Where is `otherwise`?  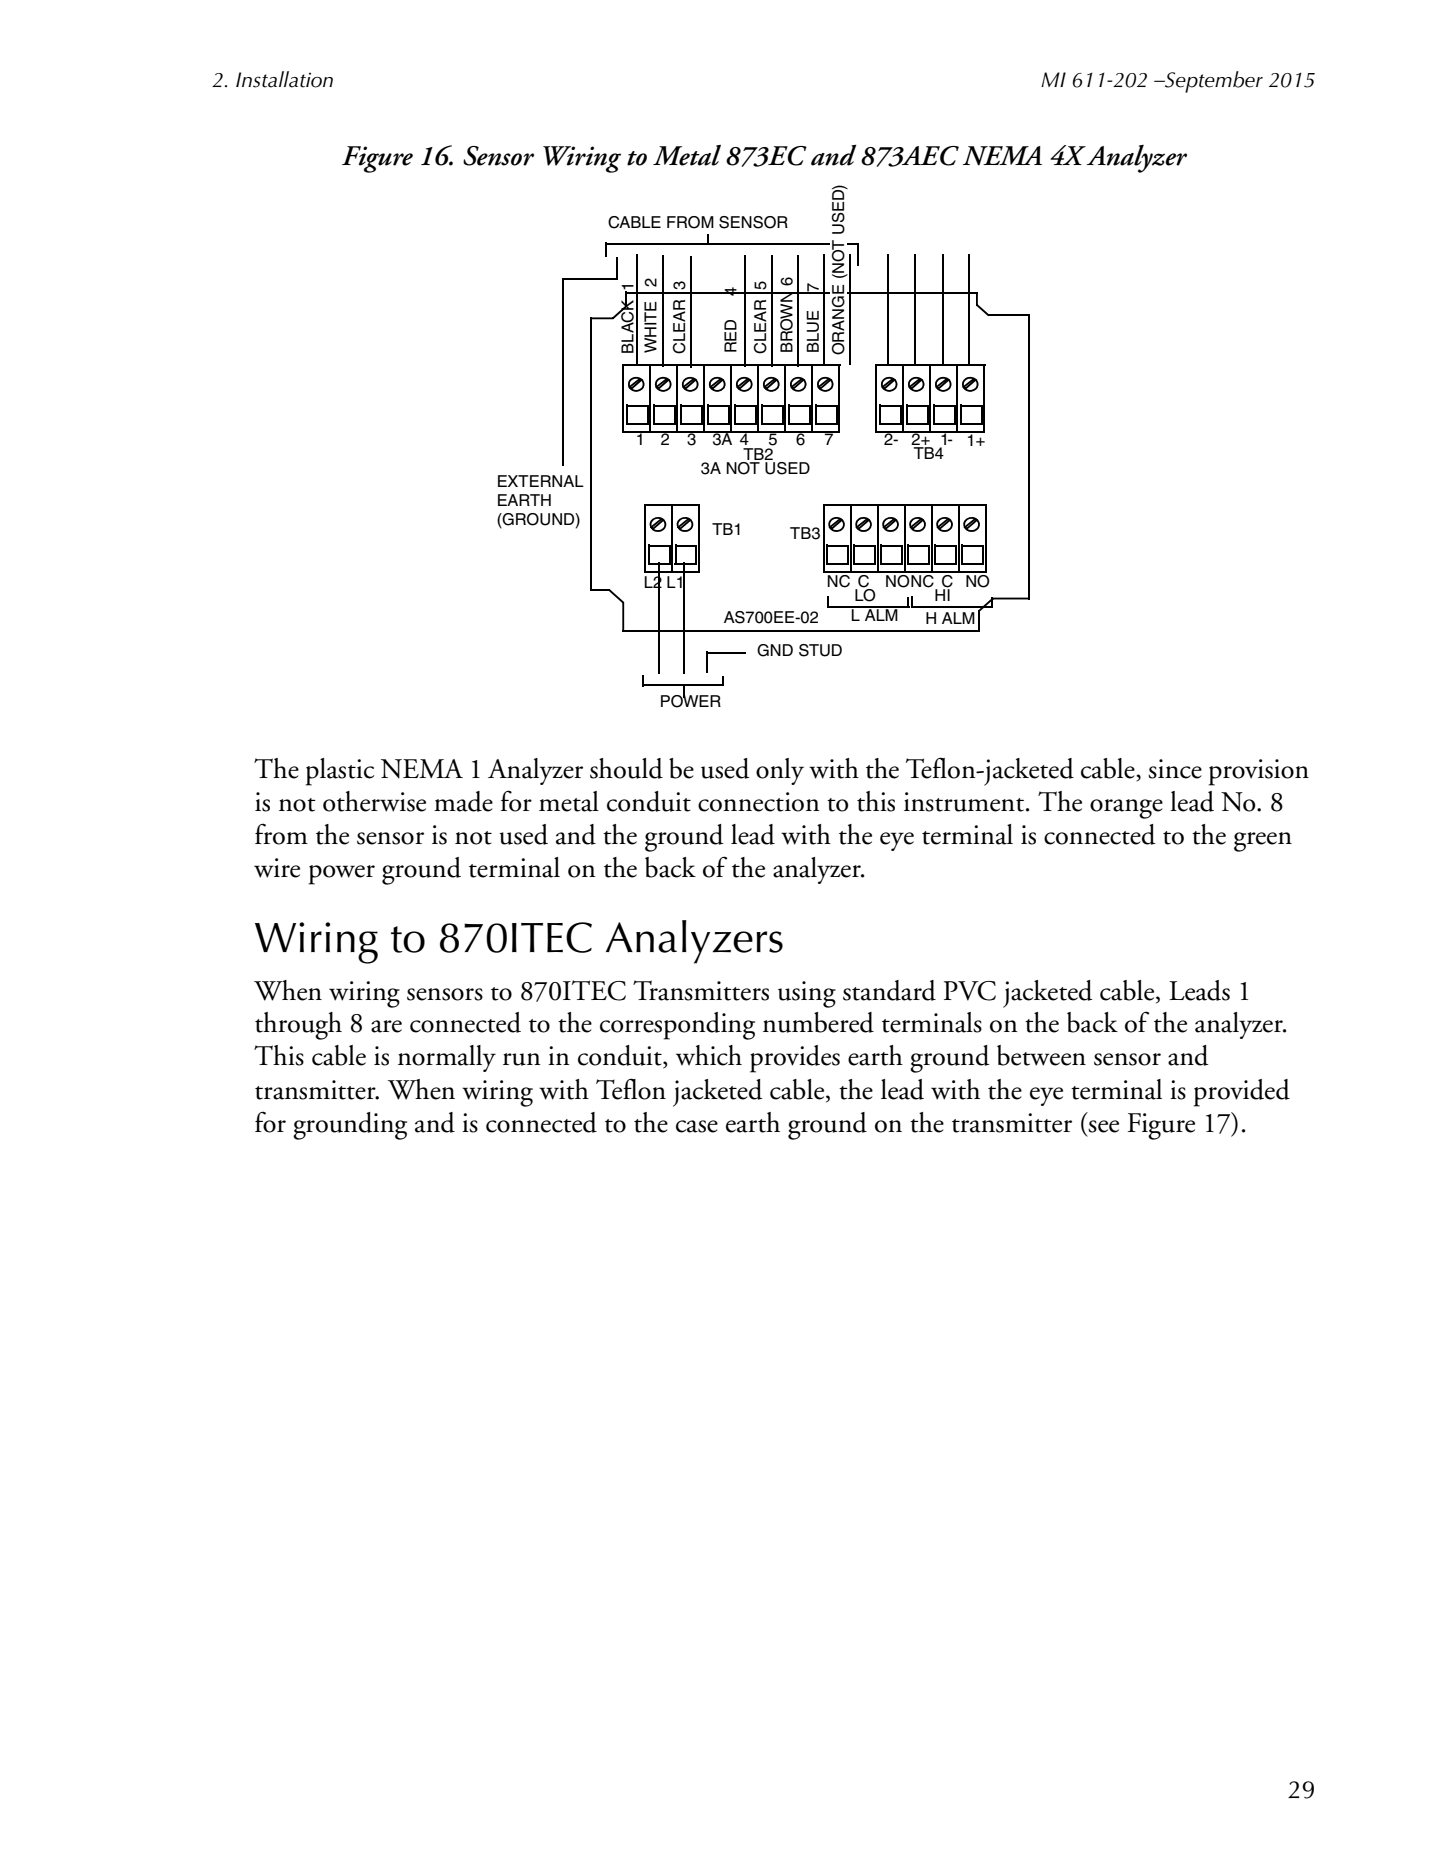 otherwise is located at coordinates (374, 801).
